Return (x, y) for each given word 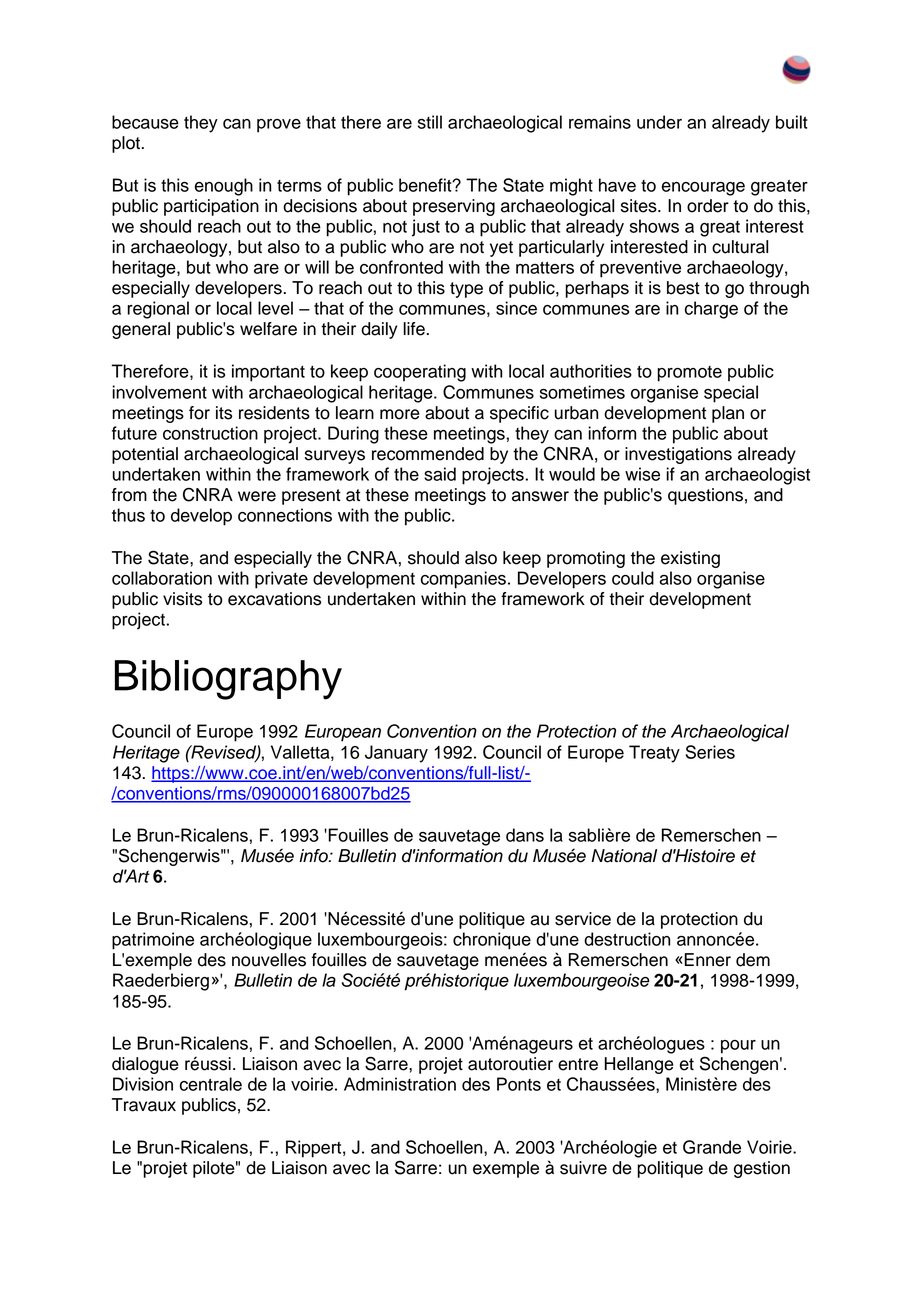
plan (728, 414)
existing (690, 559)
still (430, 122)
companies (463, 580)
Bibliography (228, 680)
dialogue (145, 1065)
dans (525, 835)
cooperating (420, 373)
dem (753, 960)
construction (210, 433)
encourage (703, 189)
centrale (211, 1084)
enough (224, 187)
